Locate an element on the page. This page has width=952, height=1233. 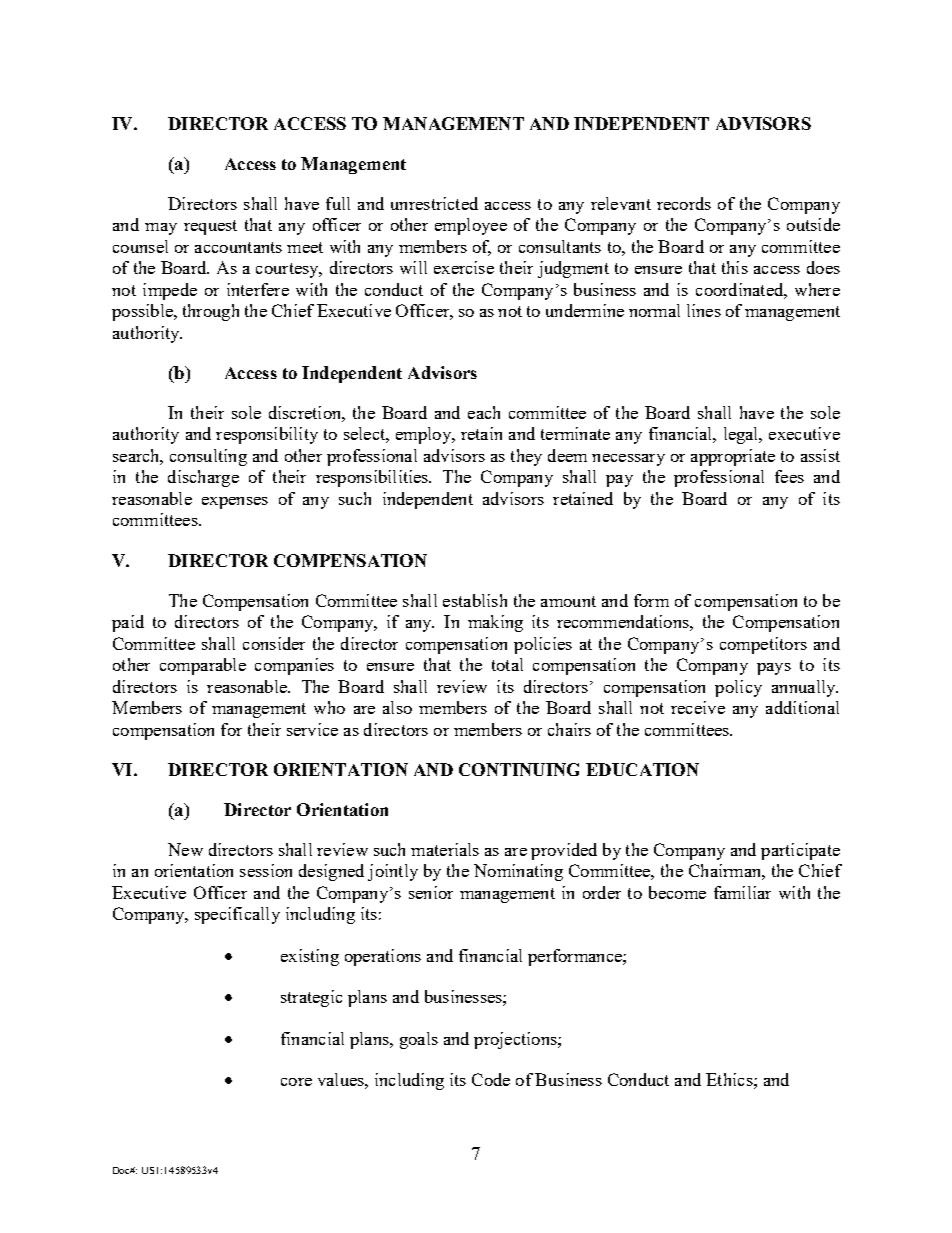
familiar is located at coordinates (742, 892).
